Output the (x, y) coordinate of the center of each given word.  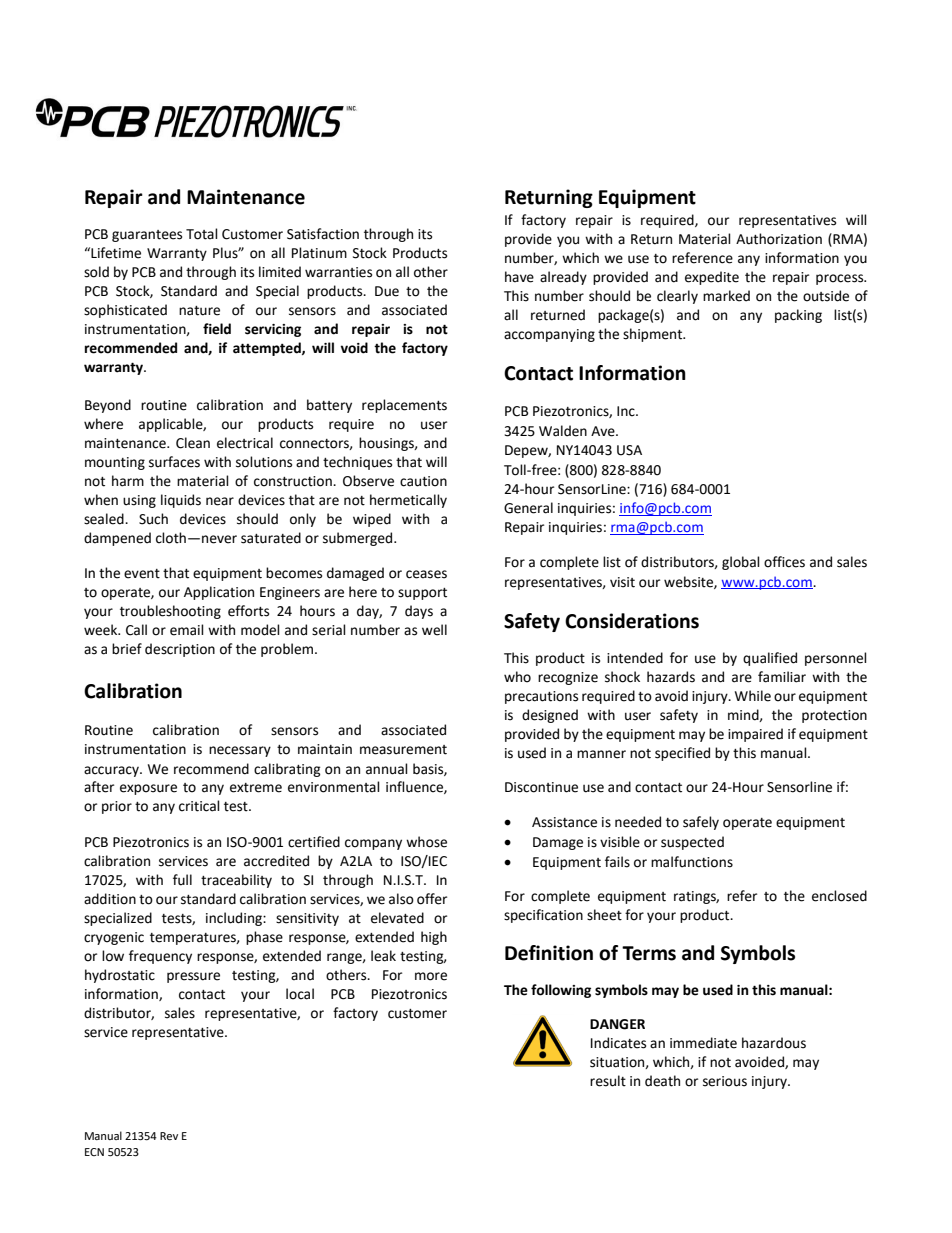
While (753, 696)
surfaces (174, 462)
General (528, 508)
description (180, 650)
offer (432, 899)
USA (629, 450)
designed (550, 716)
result (608, 1081)
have (519, 277)
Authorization (779, 239)
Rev (169, 1136)
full (182, 880)
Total (202, 234)
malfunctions (692, 862)
